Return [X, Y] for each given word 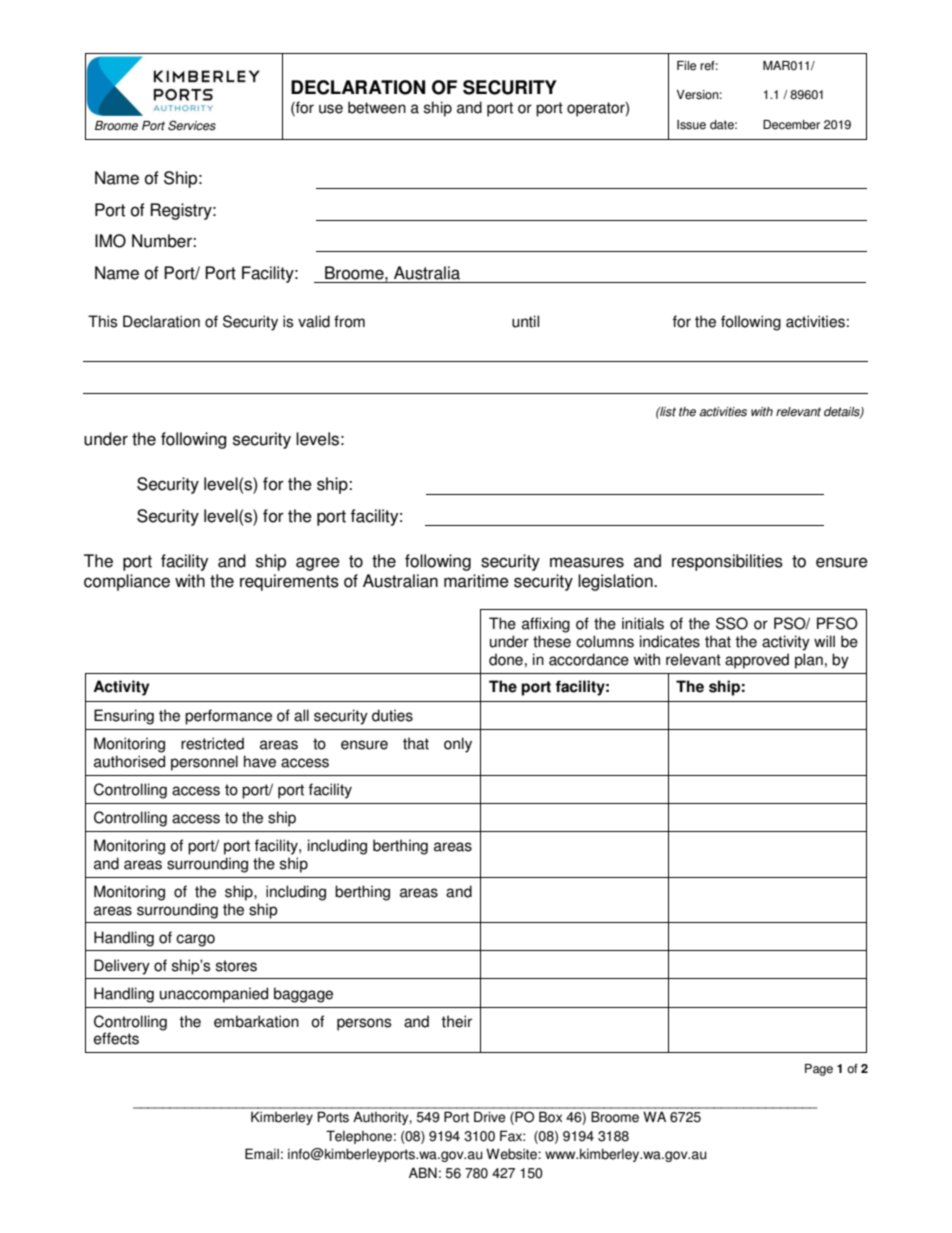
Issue [691, 125]
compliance [127, 582]
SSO [732, 623]
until [525, 321]
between [377, 107]
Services [192, 125]
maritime [476, 581]
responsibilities [727, 562]
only [458, 745]
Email [262, 1154]
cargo [195, 940]
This [102, 321]
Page [819, 1070]
